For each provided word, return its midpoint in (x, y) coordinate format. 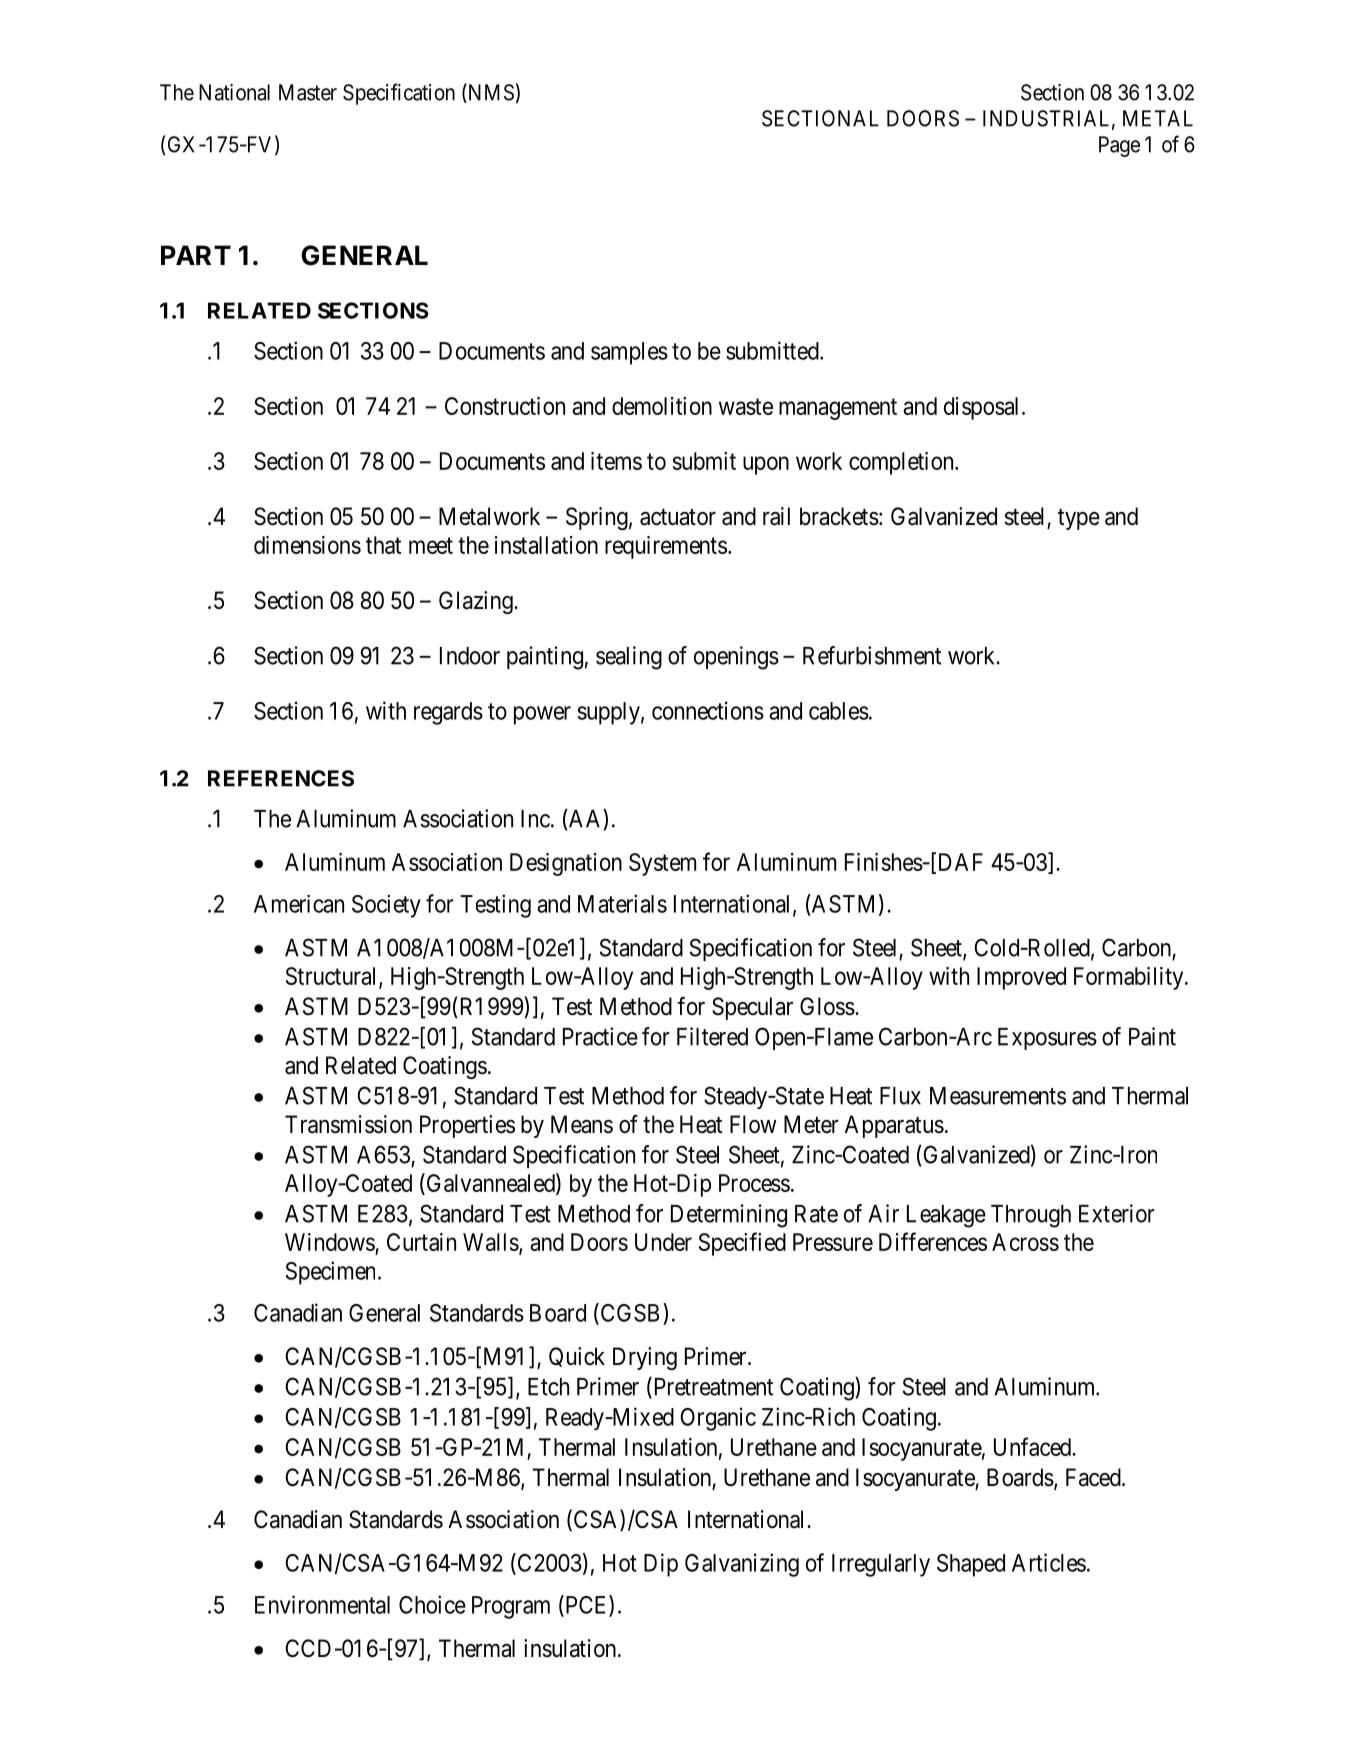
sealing (629, 658)
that (383, 545)
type (1079, 519)
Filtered (712, 1036)
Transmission (348, 1124)
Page (1119, 146)
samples (629, 353)
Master (308, 92)
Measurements (998, 1096)
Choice (432, 1604)
